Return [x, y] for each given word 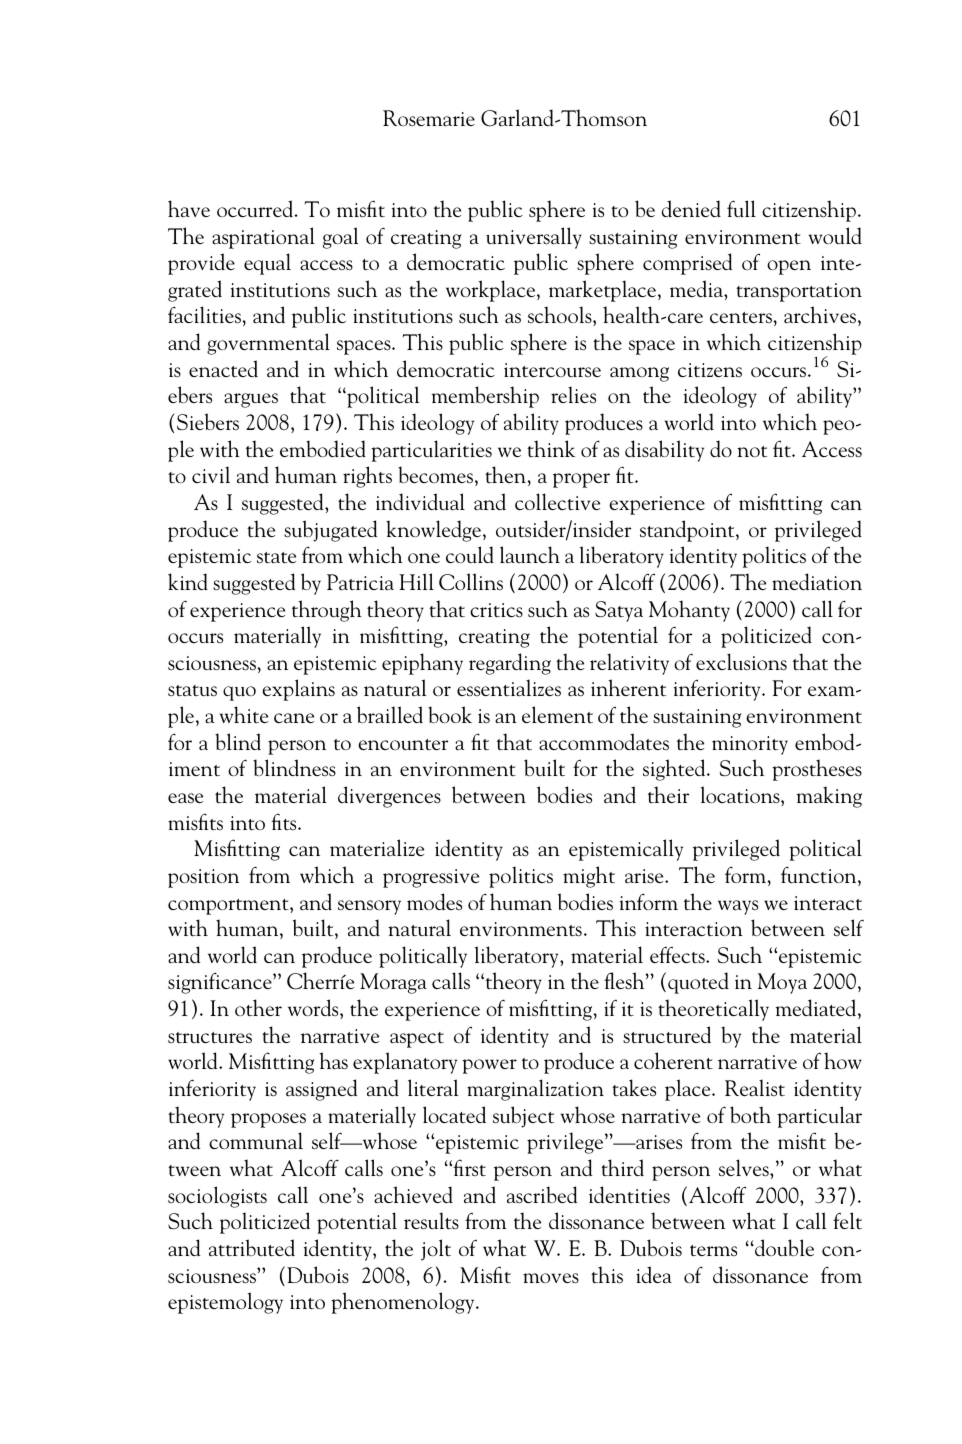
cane [294, 718]
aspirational [263, 238]
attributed [252, 1248]
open [789, 267]
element [557, 714]
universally [534, 238]
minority [750, 745]
